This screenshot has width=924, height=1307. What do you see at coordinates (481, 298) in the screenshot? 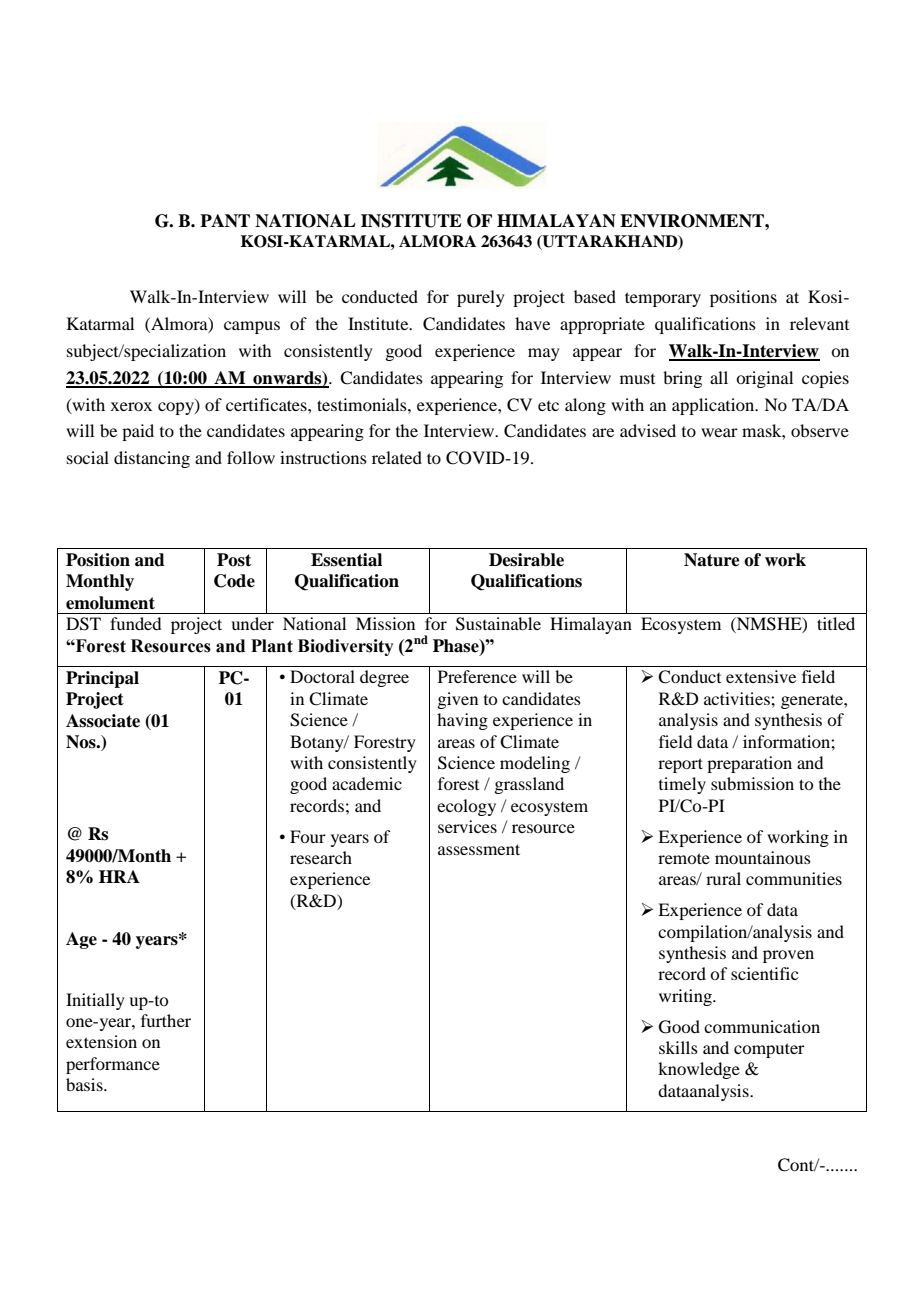
I see `purely` at bounding box center [481, 298].
